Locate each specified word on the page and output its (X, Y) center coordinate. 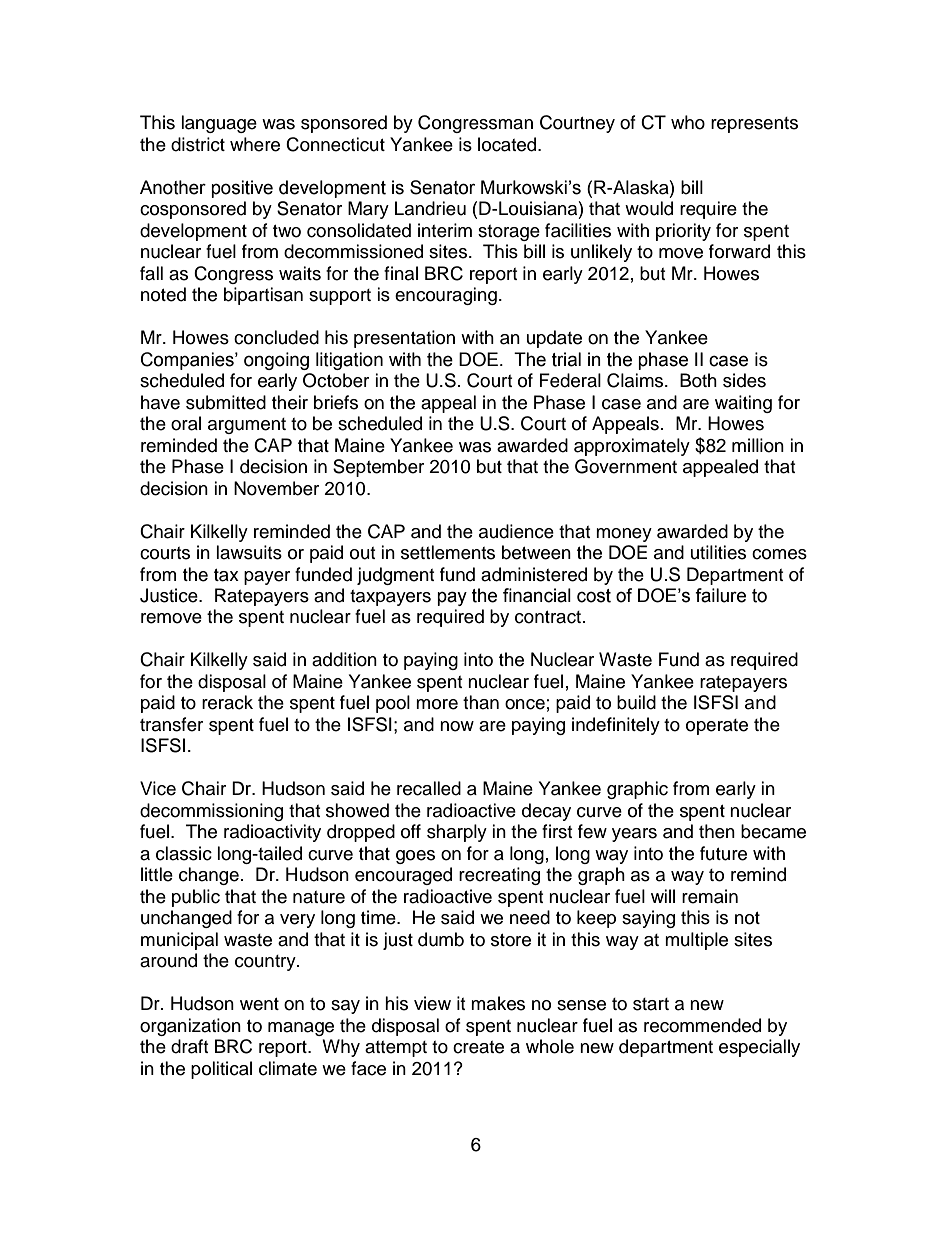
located (508, 144)
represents (754, 125)
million (758, 445)
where (255, 144)
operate (717, 727)
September (378, 468)
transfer (171, 724)
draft (189, 1046)
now (457, 726)
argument (247, 426)
